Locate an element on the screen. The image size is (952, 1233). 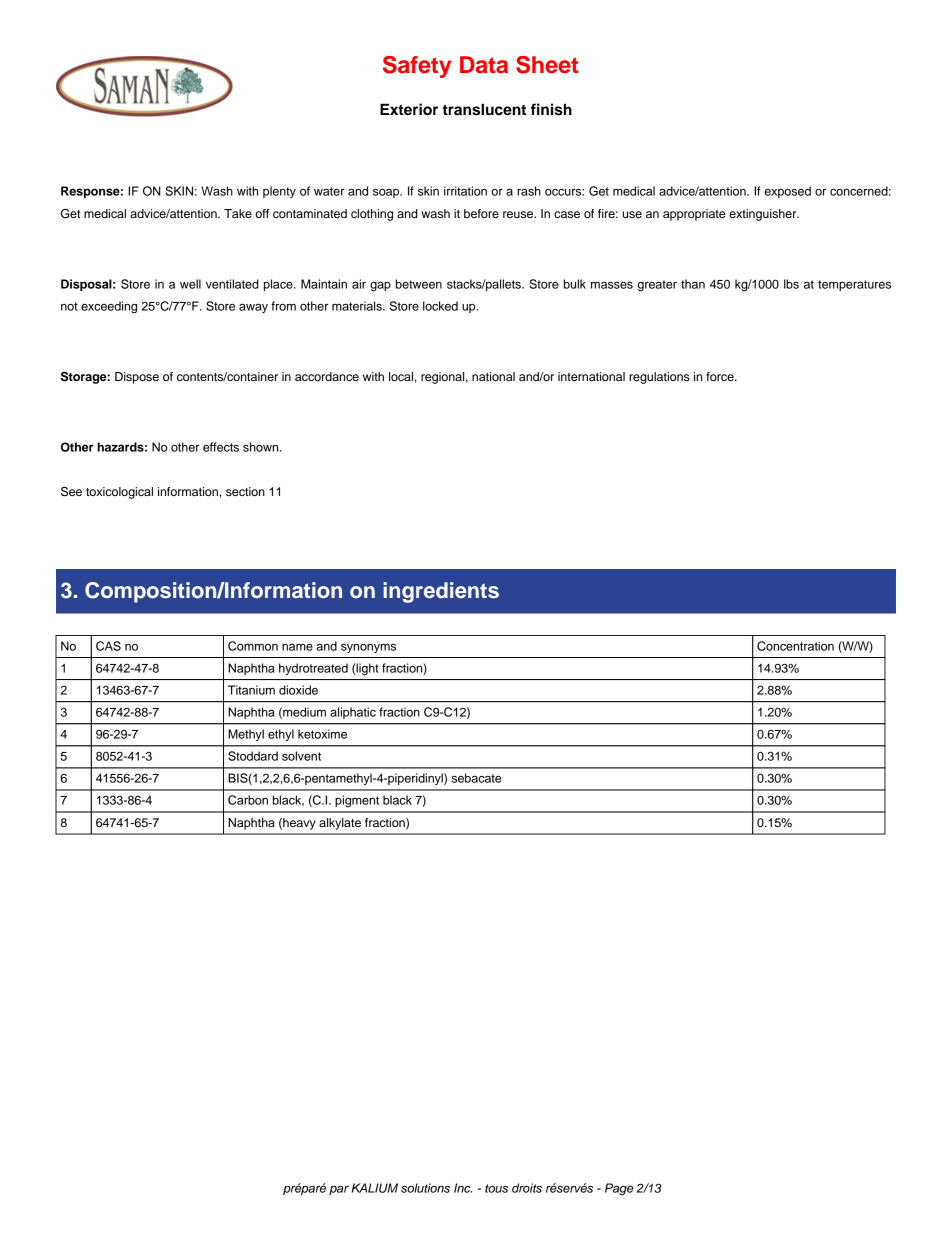
Concentration is located at coordinates (795, 646).
